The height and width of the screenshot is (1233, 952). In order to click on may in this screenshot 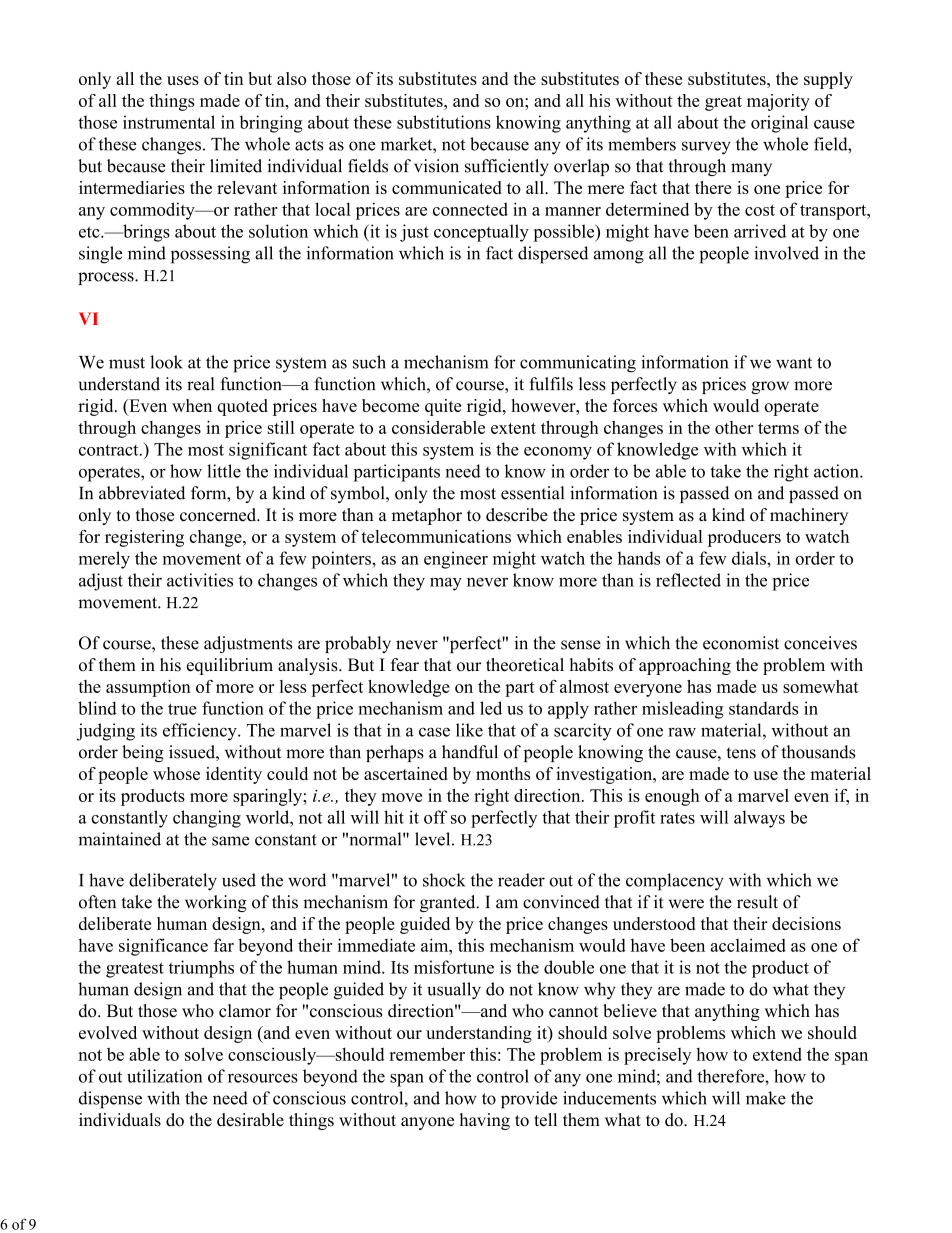, I will do `click(446, 584)`.
